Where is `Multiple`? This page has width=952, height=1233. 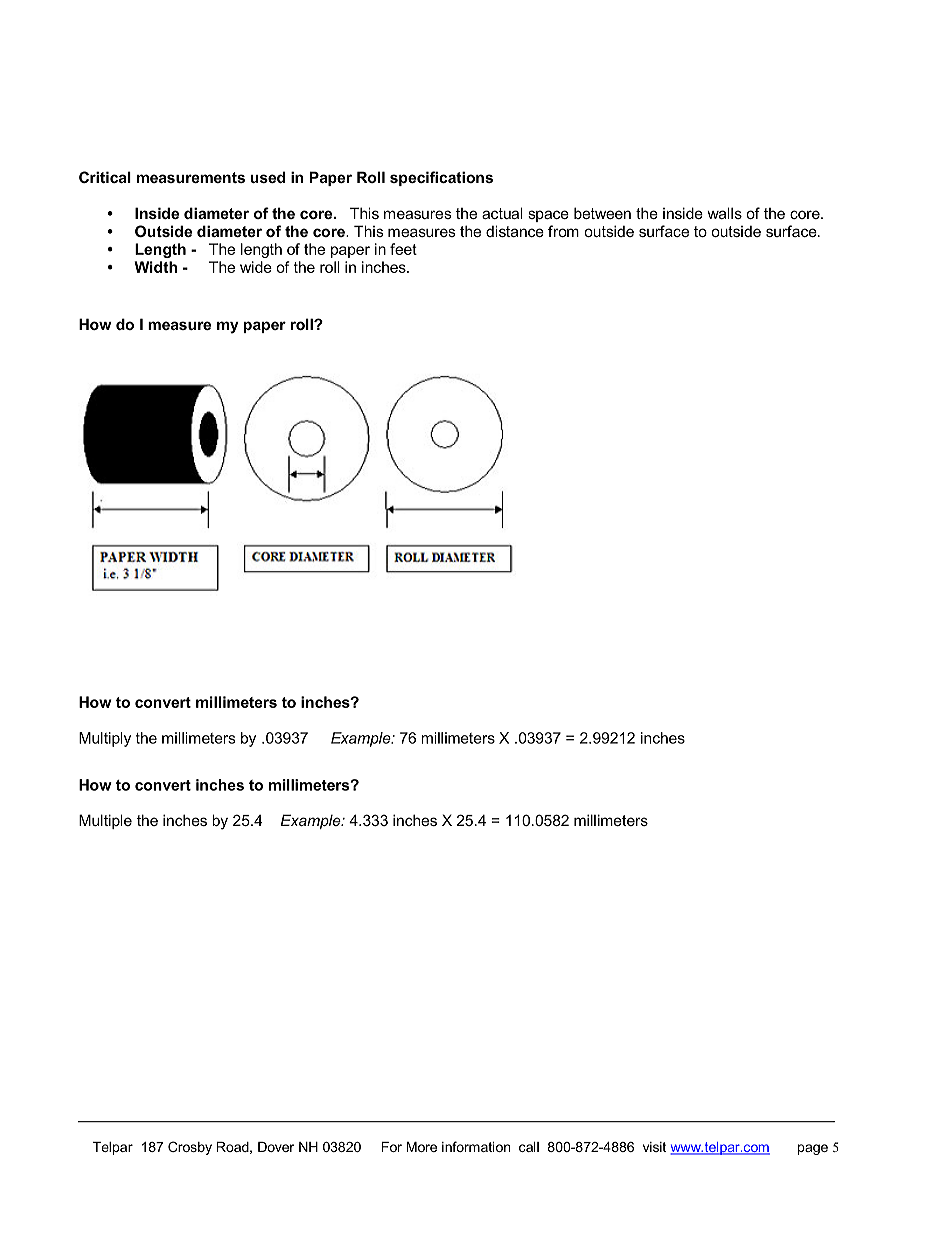
Multiple is located at coordinates (105, 821).
